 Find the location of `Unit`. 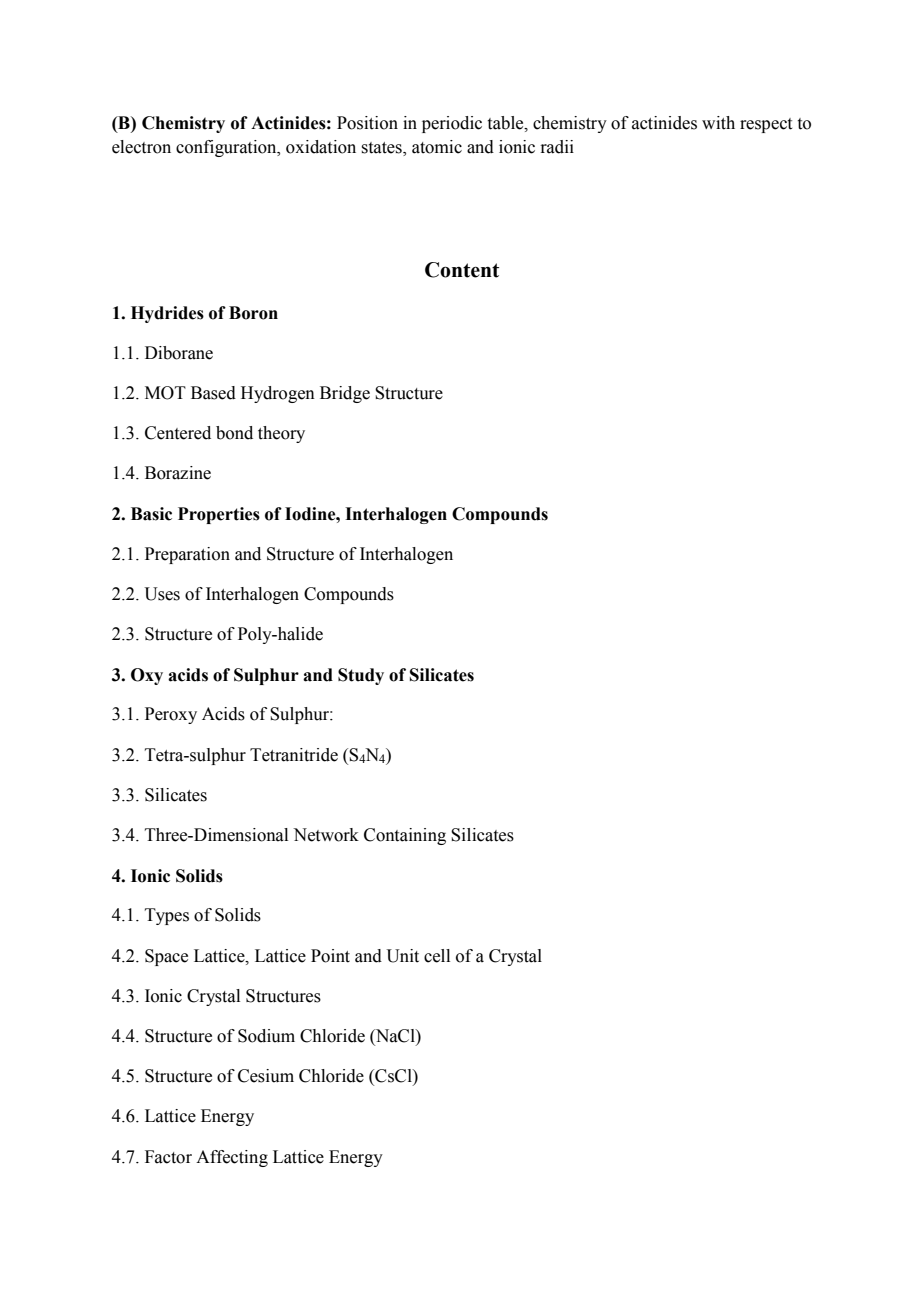

Unit is located at coordinates (402, 956).
